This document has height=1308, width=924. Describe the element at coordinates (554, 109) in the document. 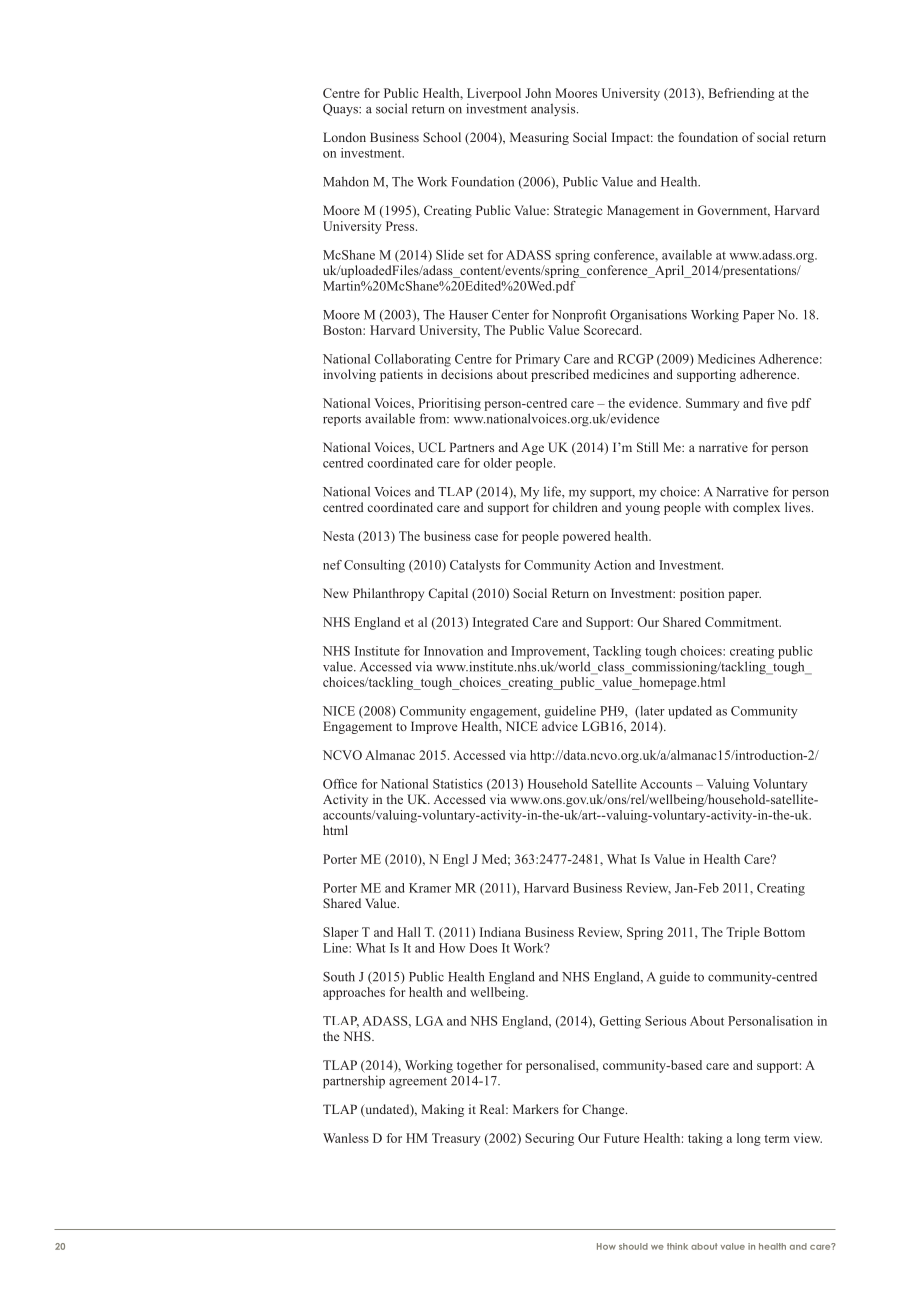

I see `analysis` at that location.
